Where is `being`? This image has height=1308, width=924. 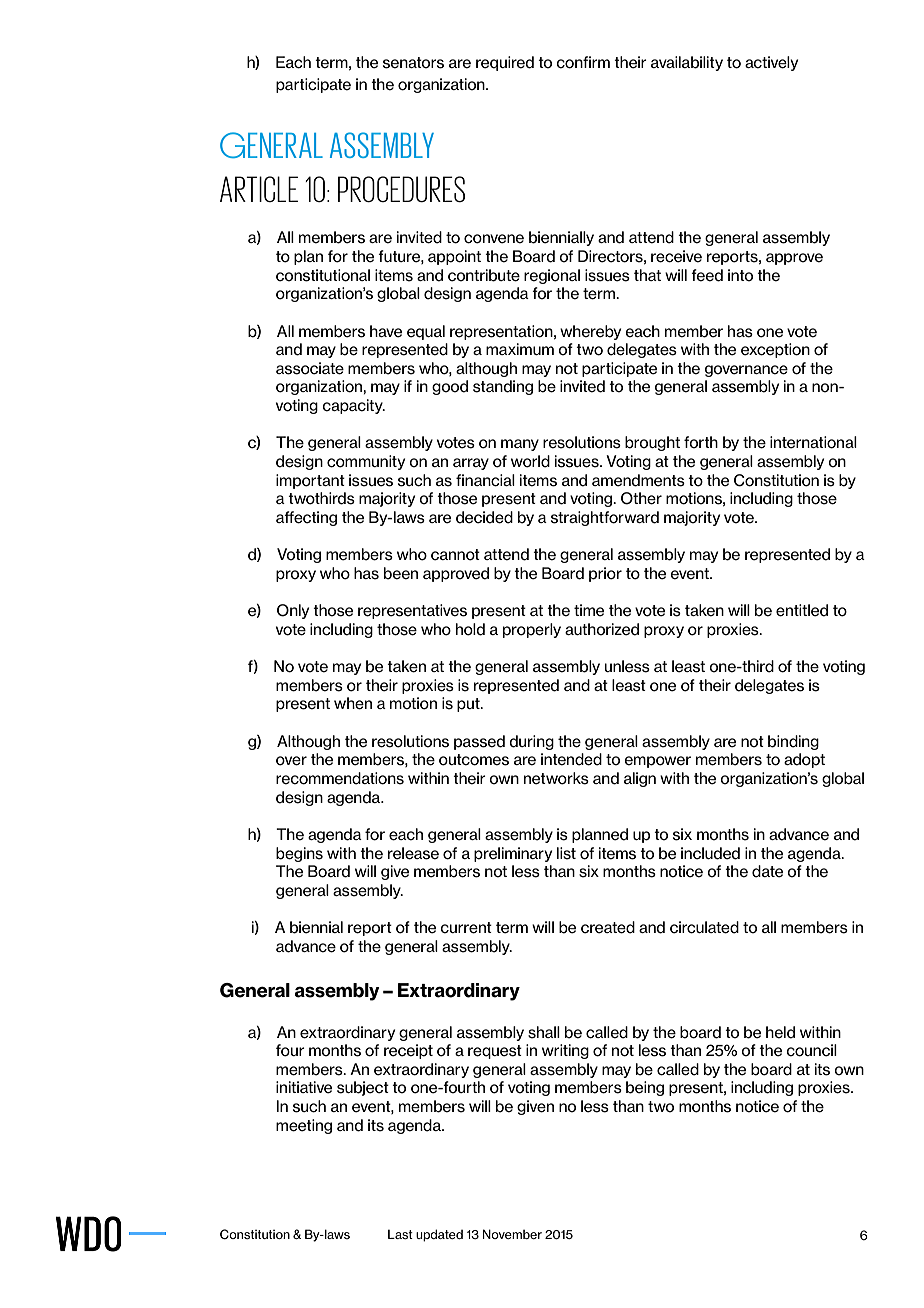
being is located at coordinates (645, 1088).
